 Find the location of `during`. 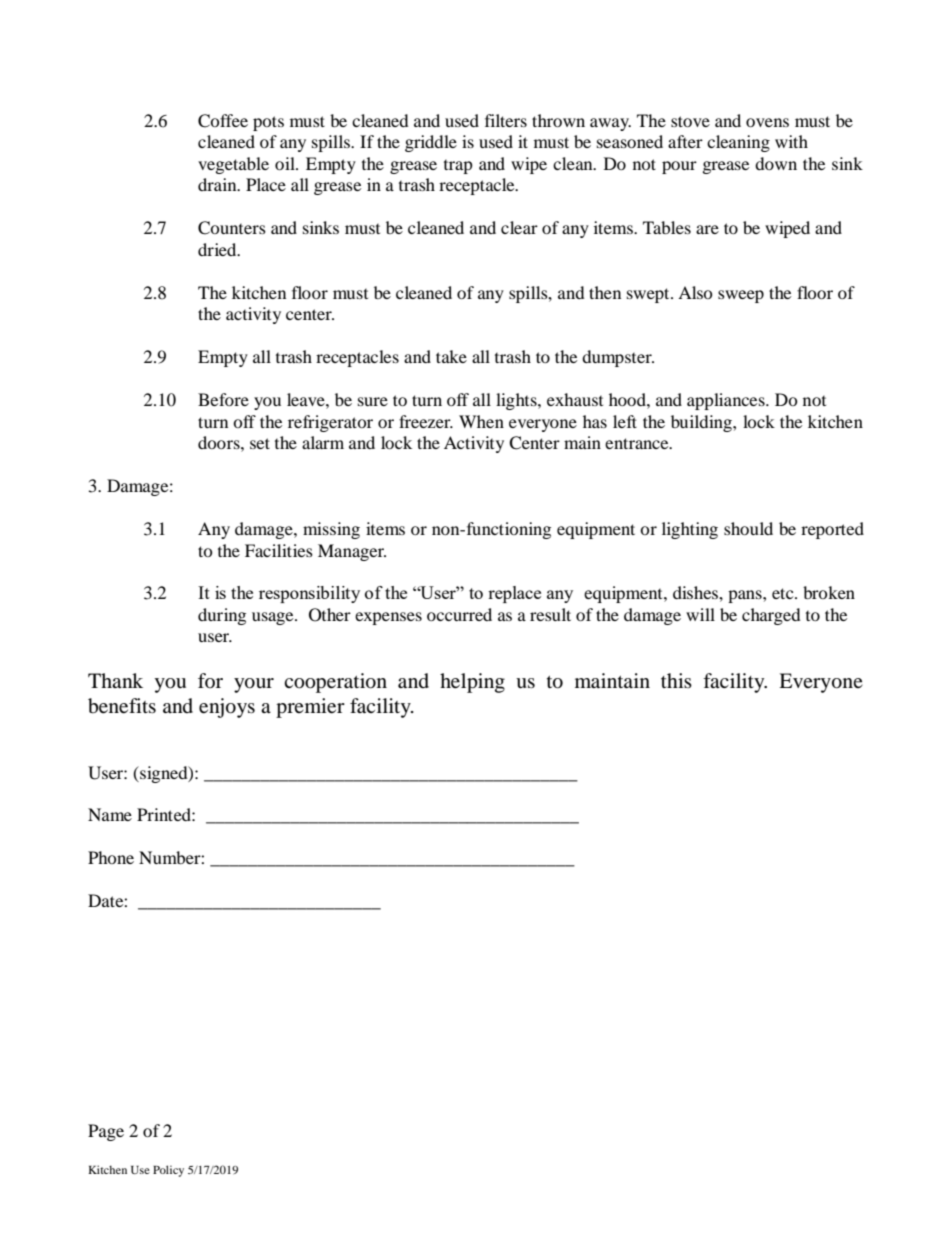

during is located at coordinates (222, 616).
